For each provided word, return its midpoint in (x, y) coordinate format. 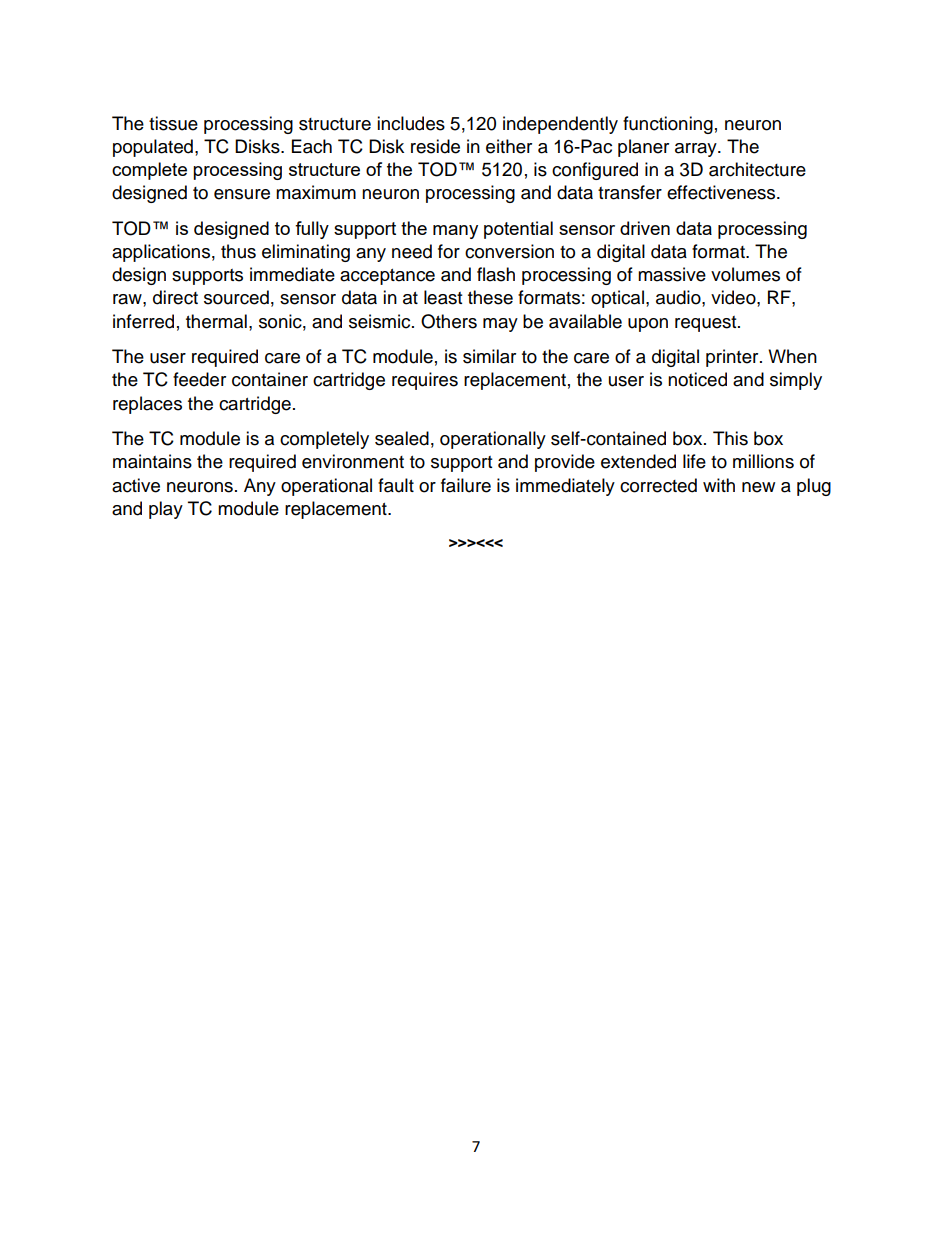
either (509, 146)
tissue (173, 123)
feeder (199, 379)
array (697, 150)
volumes (745, 274)
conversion (509, 251)
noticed (697, 379)
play (166, 510)
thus (238, 251)
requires (425, 381)
